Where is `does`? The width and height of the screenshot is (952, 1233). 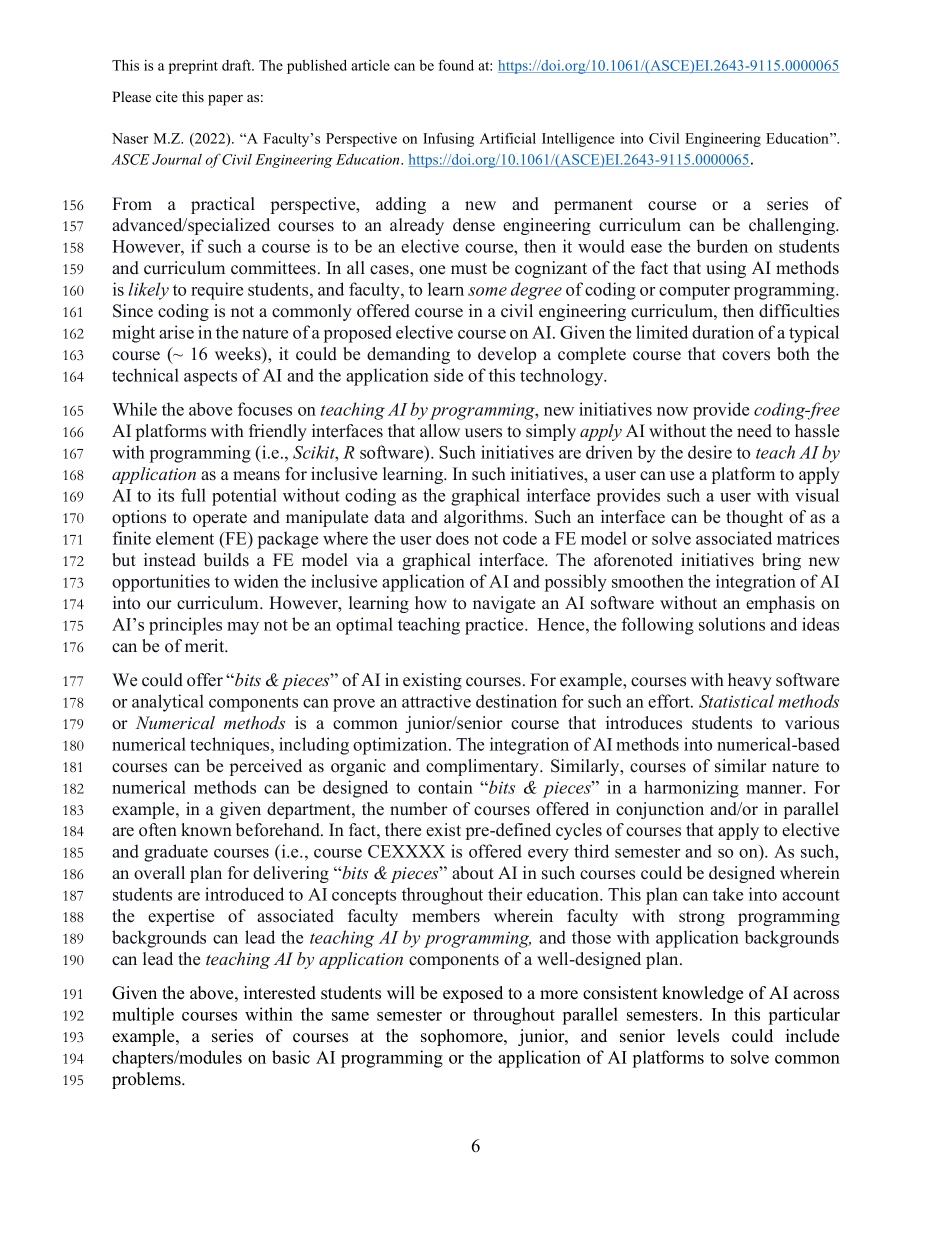 does is located at coordinates (452, 538).
